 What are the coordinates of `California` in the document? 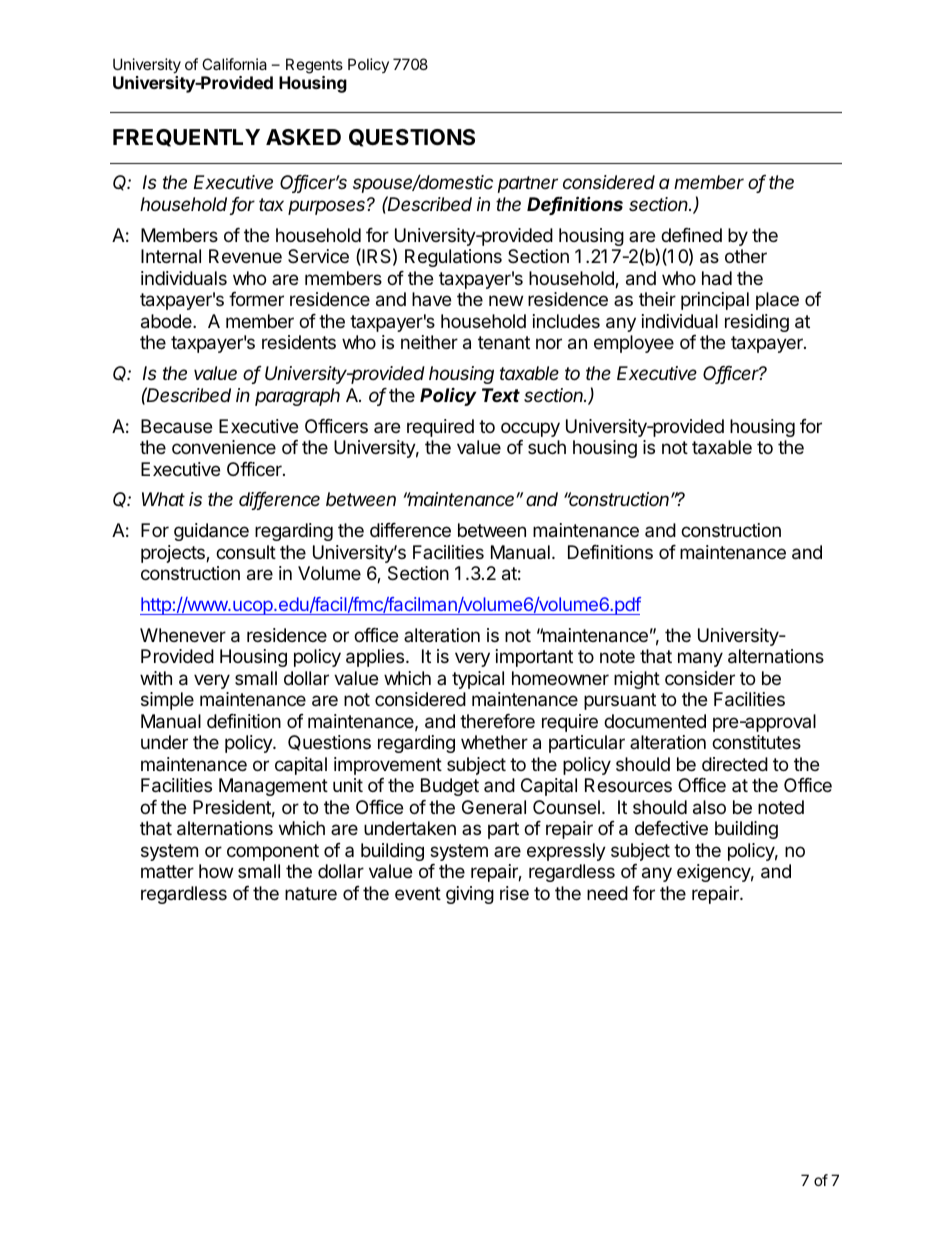 It's located at (234, 64).
